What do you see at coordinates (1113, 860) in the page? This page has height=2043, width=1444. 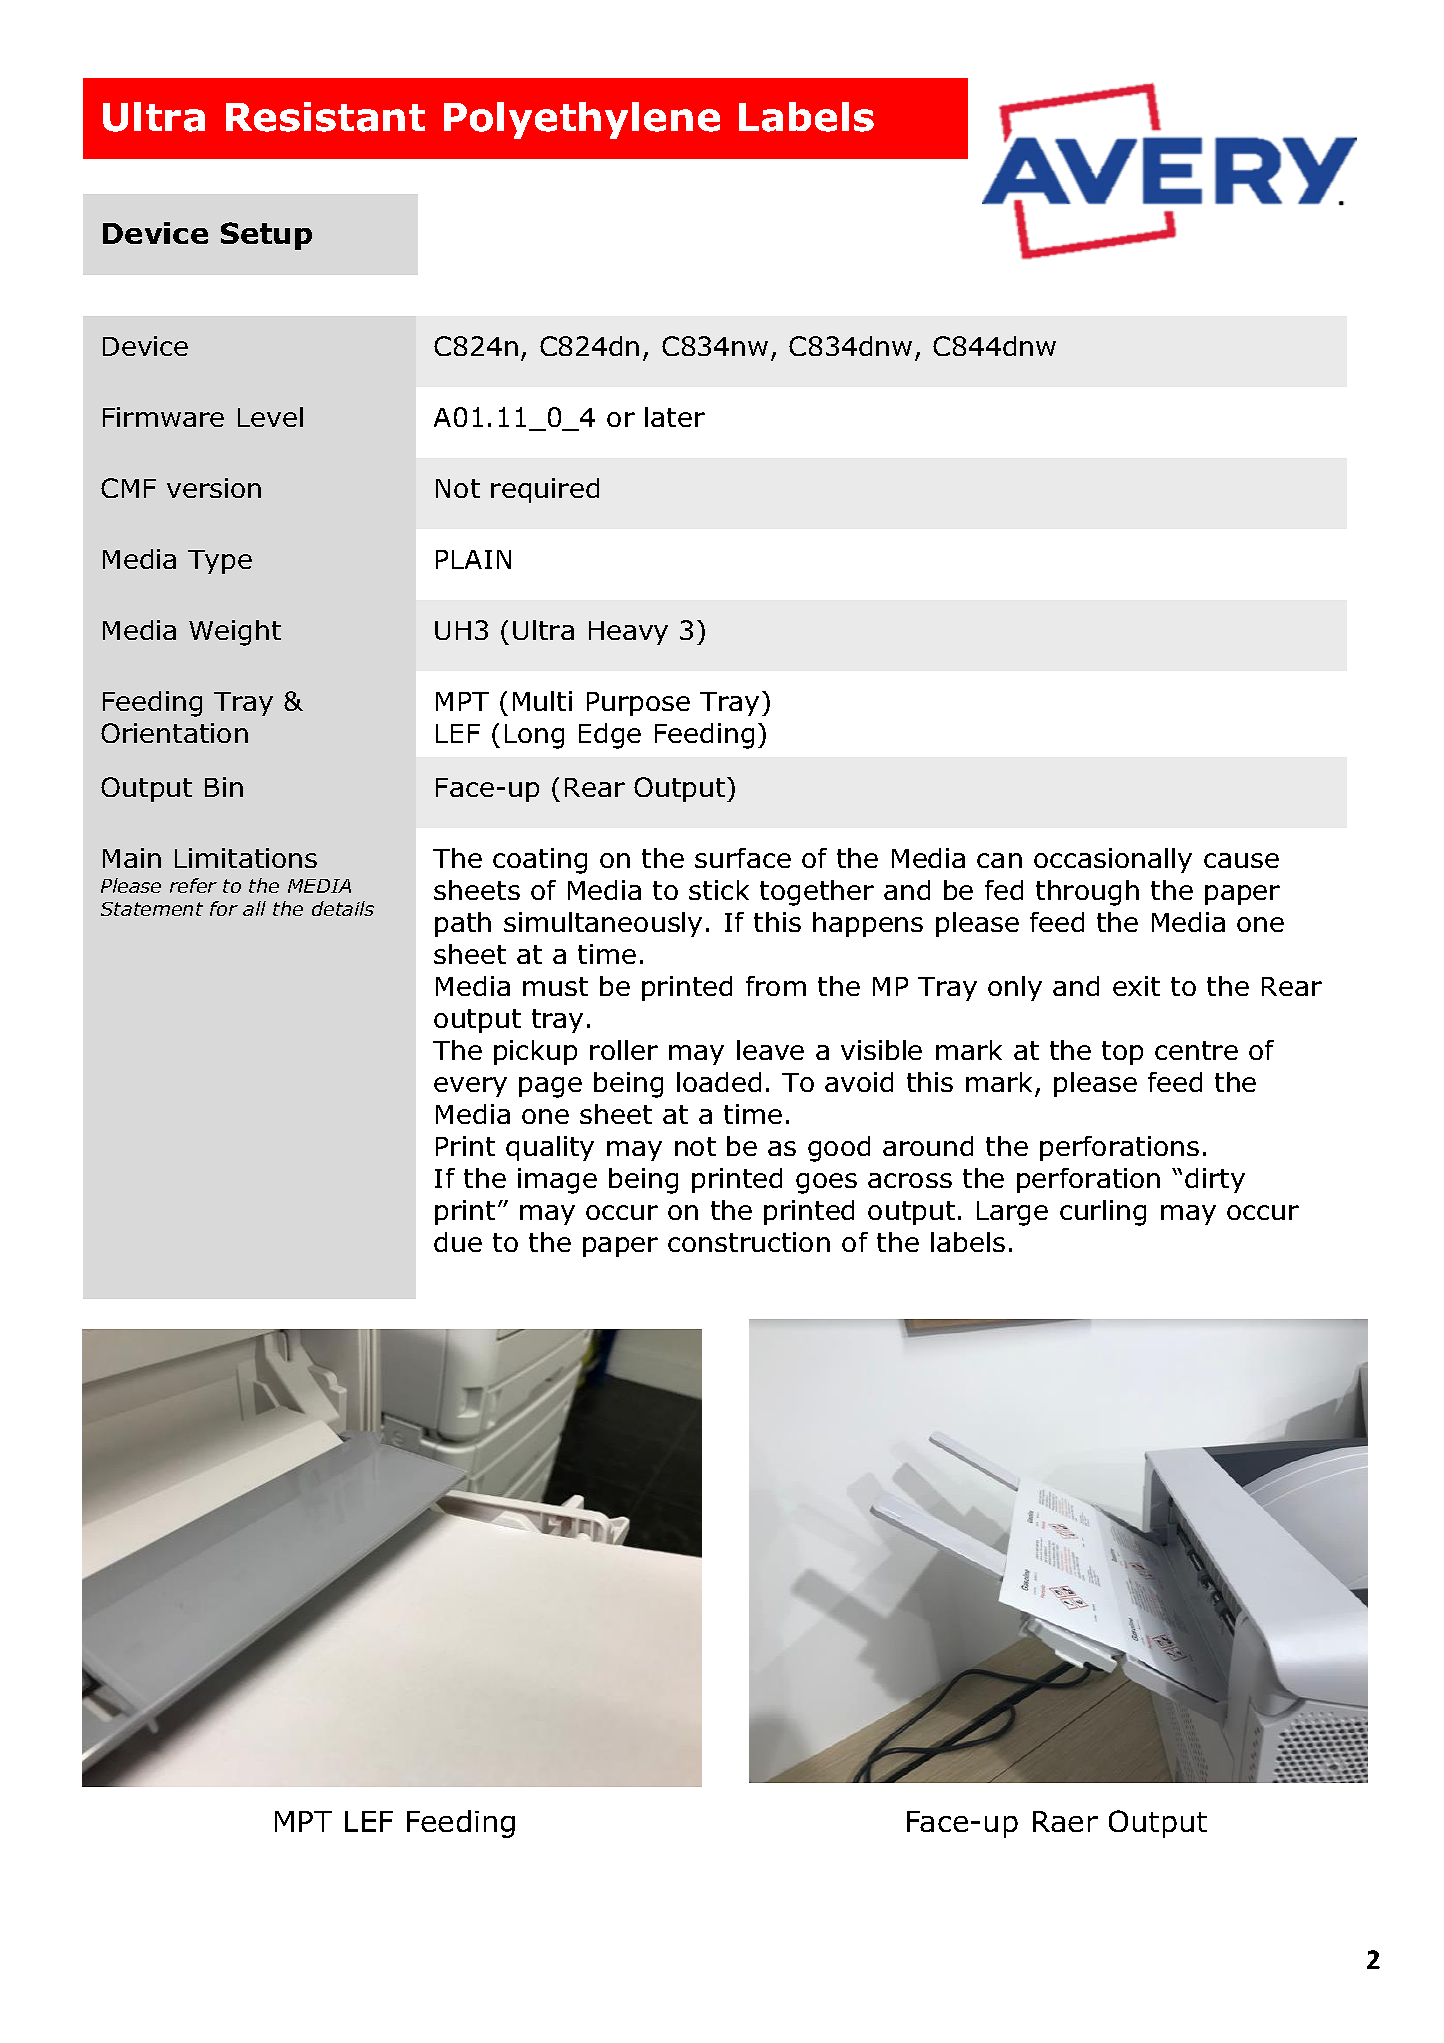 I see `occasionally` at bounding box center [1113, 860].
